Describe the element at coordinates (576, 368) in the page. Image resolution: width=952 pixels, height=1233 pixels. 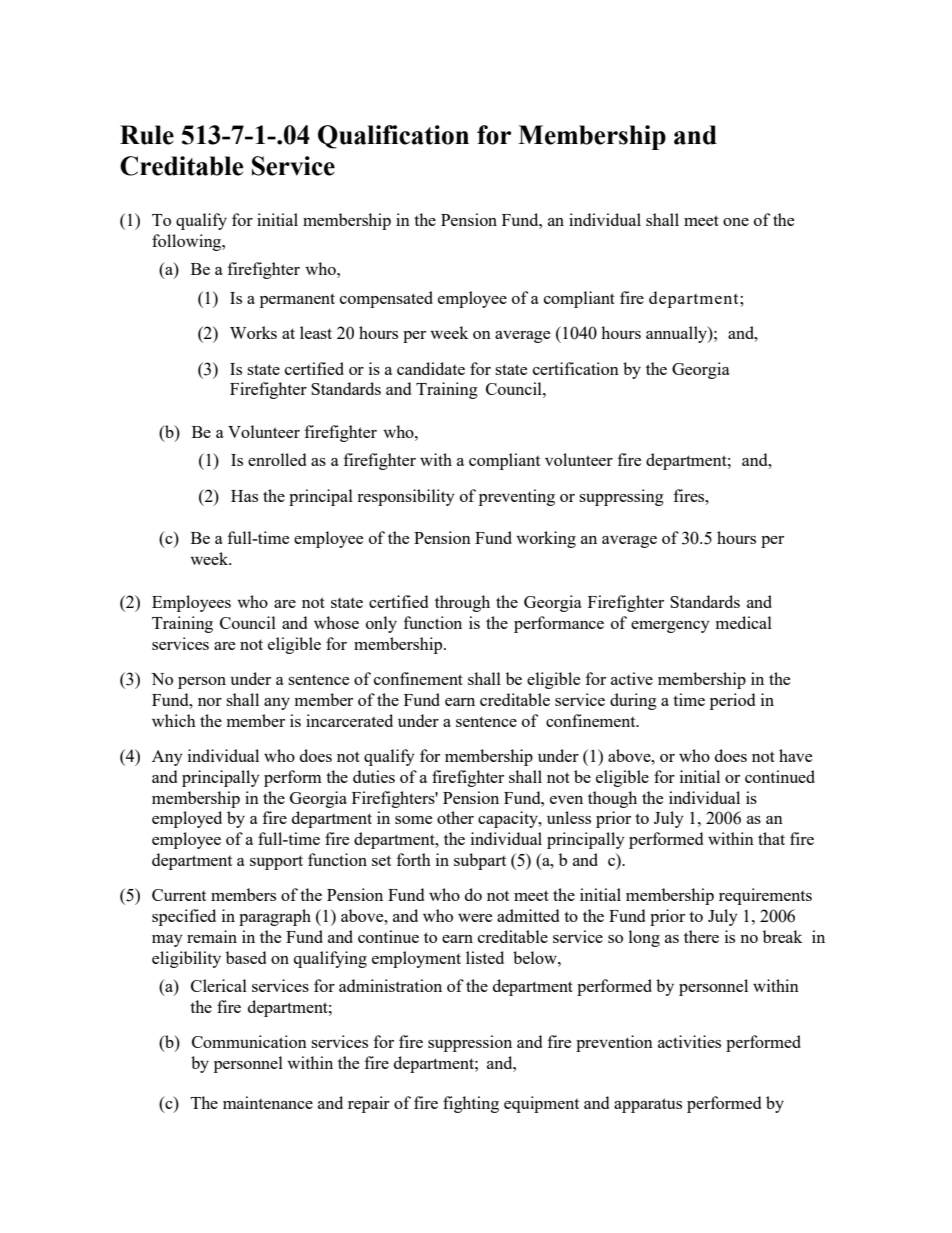
I see `certification` at that location.
